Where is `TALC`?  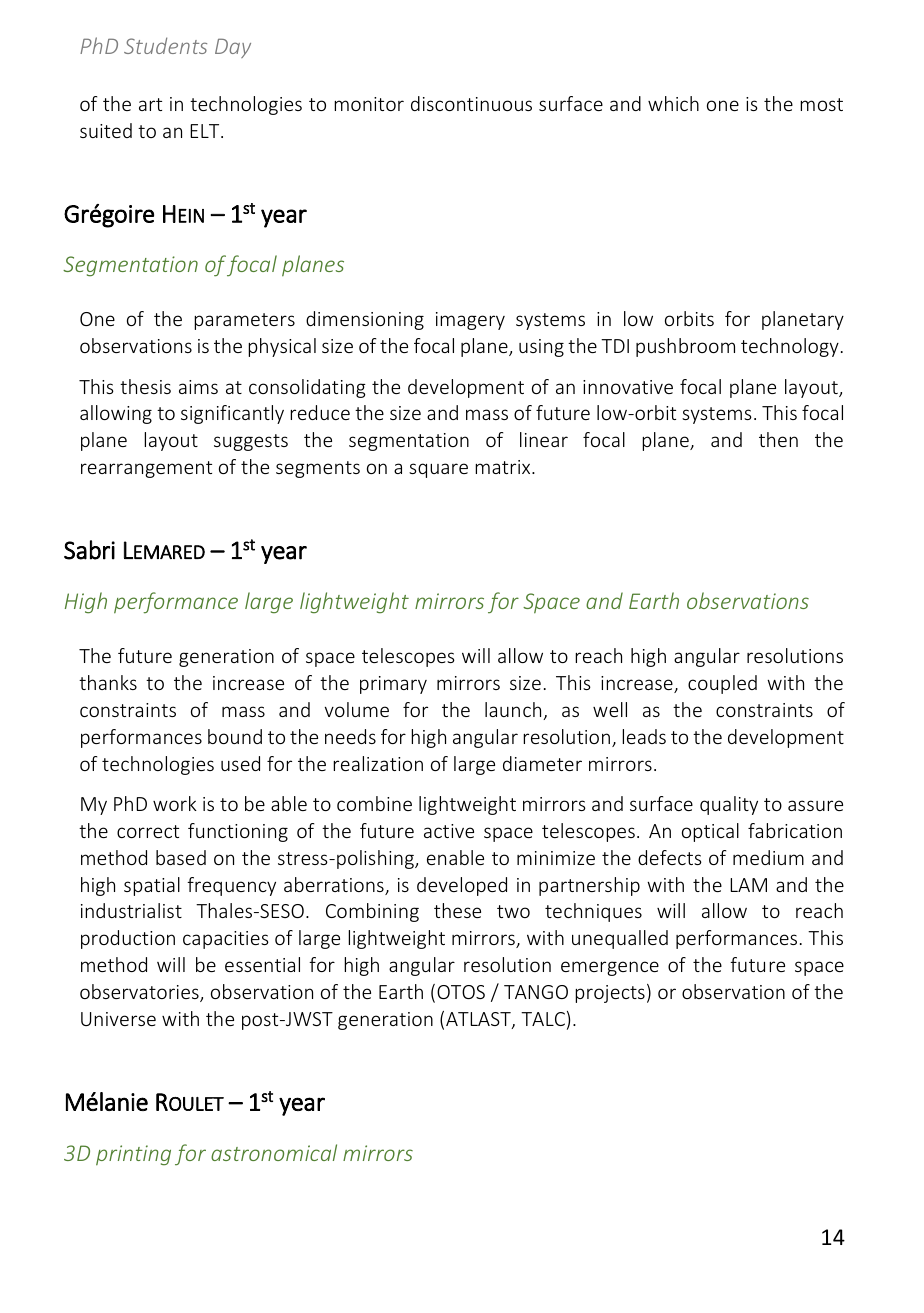 TALC is located at coordinates (543, 1019).
